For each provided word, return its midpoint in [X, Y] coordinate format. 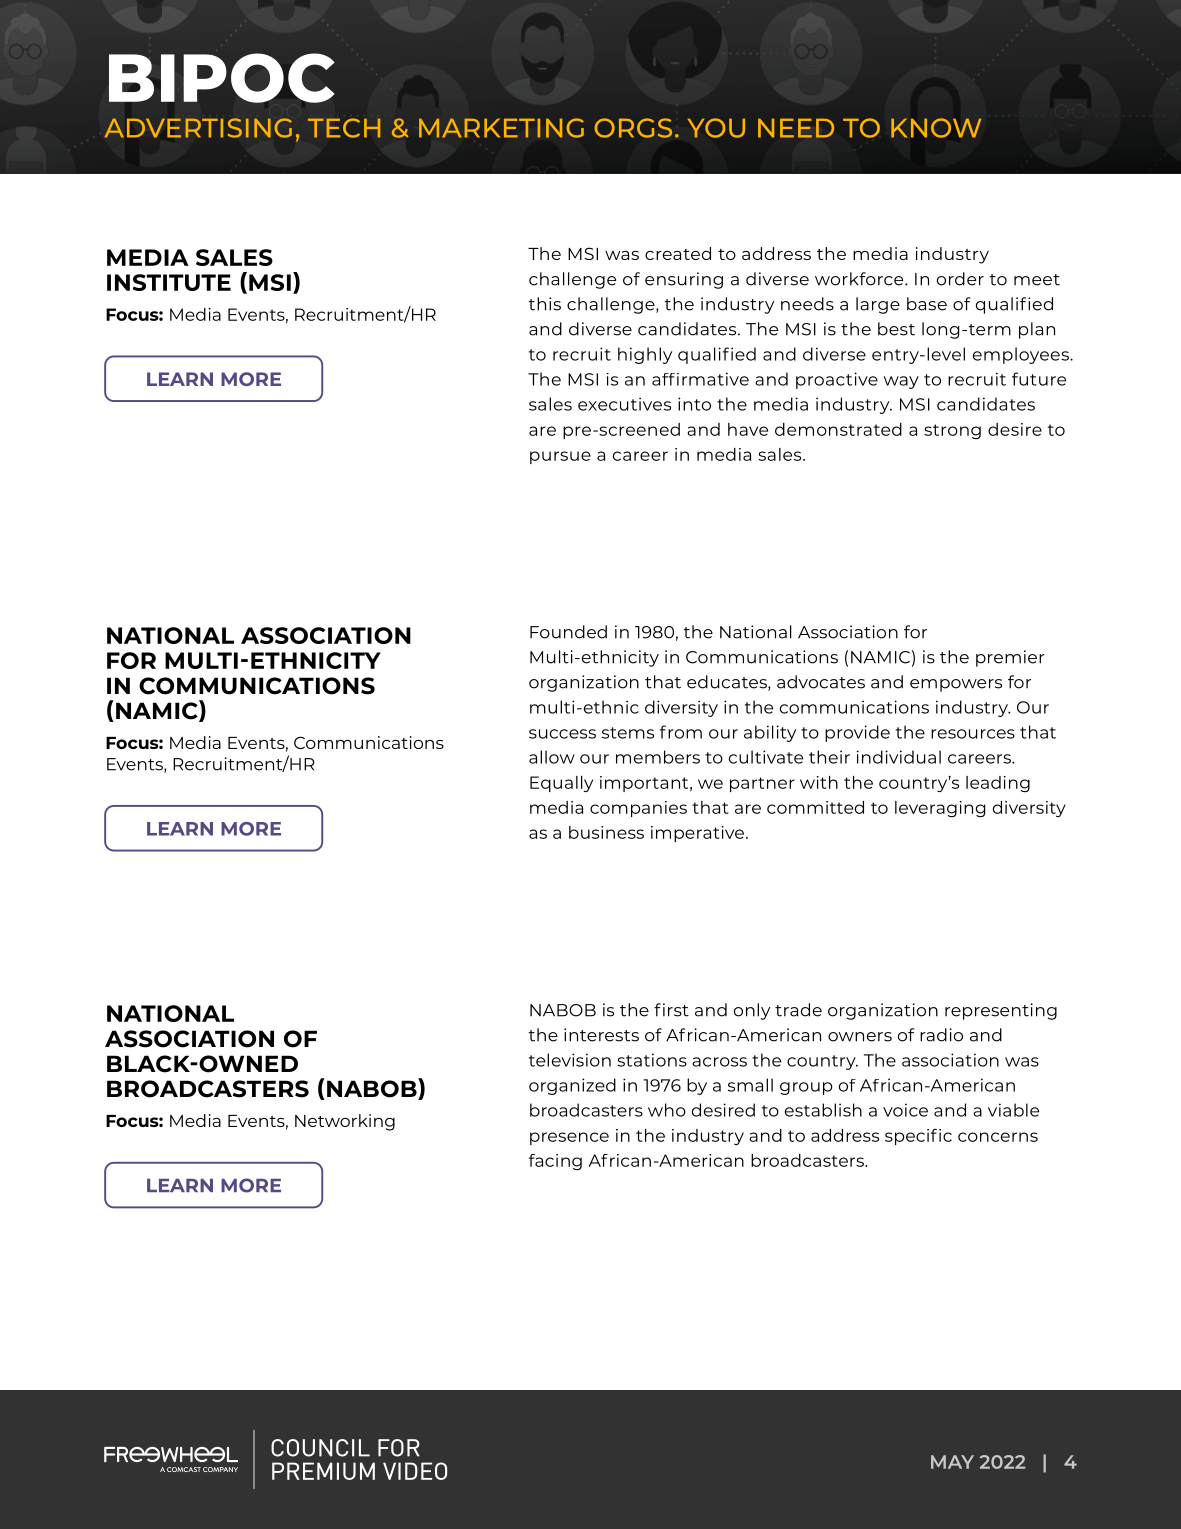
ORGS [633, 128]
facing [555, 1162]
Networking [345, 1122]
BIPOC [222, 78]
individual [898, 757]
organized [572, 1086]
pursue [560, 457]
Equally [561, 784]
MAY [952, 1462]
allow [552, 757]
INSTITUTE [169, 282]
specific [918, 1137]
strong [952, 431]
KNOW [936, 128]
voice [905, 1110]
